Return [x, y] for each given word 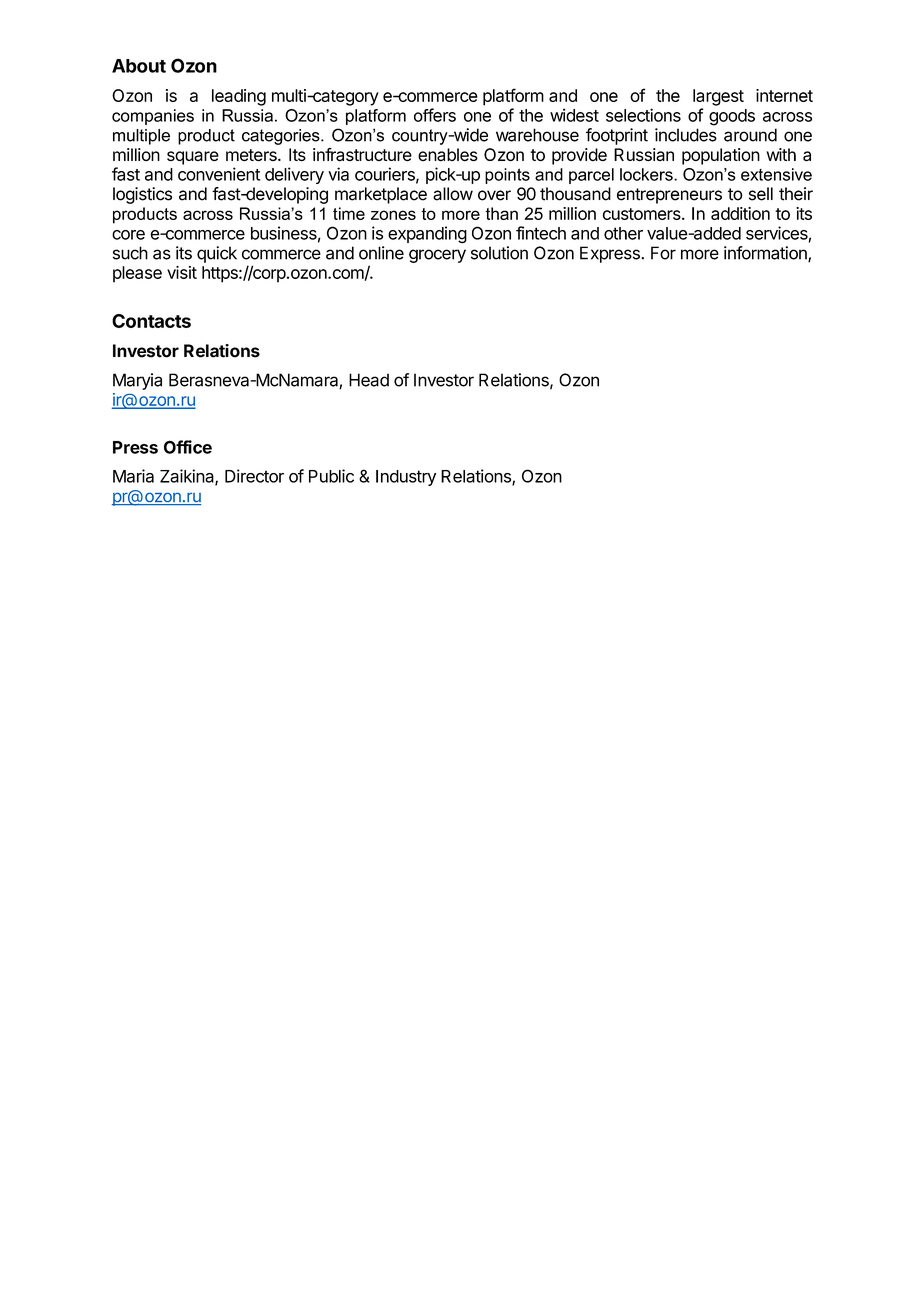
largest [718, 97]
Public [331, 476]
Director [254, 476]
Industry [406, 478]
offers [435, 115]
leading [239, 97]
